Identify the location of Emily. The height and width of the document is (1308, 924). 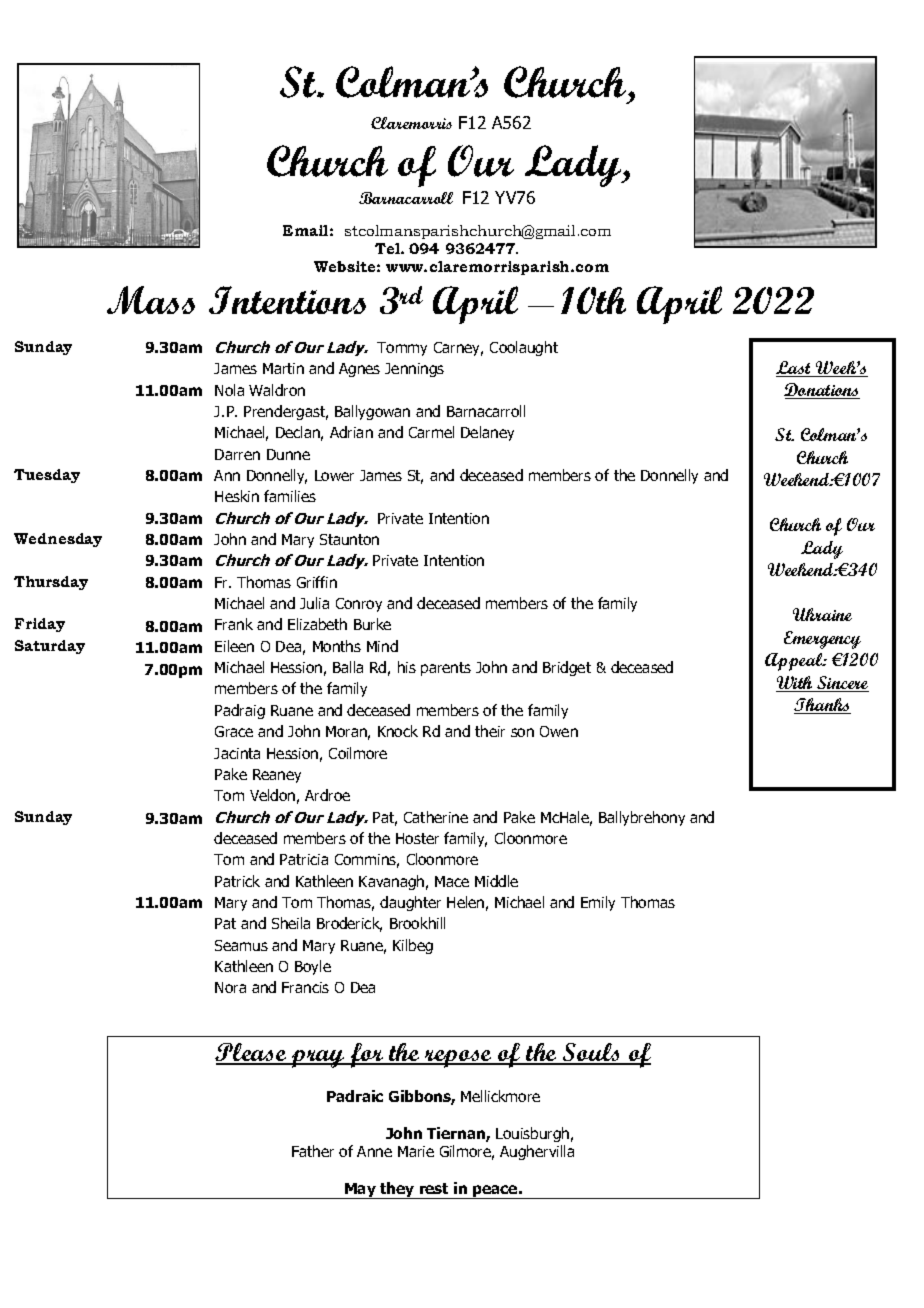
(598, 903).
